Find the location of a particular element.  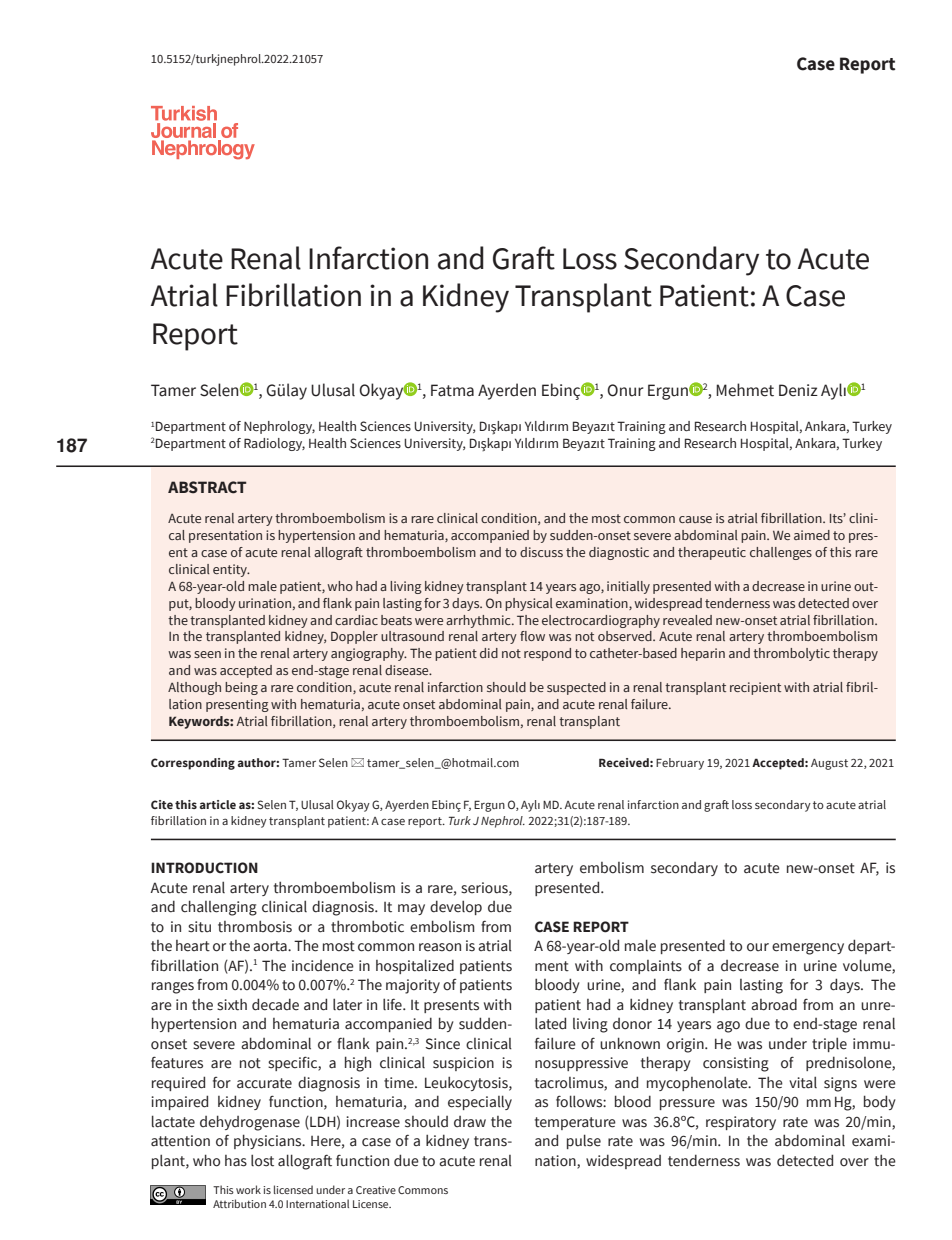

article is located at coordinates (217, 804).
